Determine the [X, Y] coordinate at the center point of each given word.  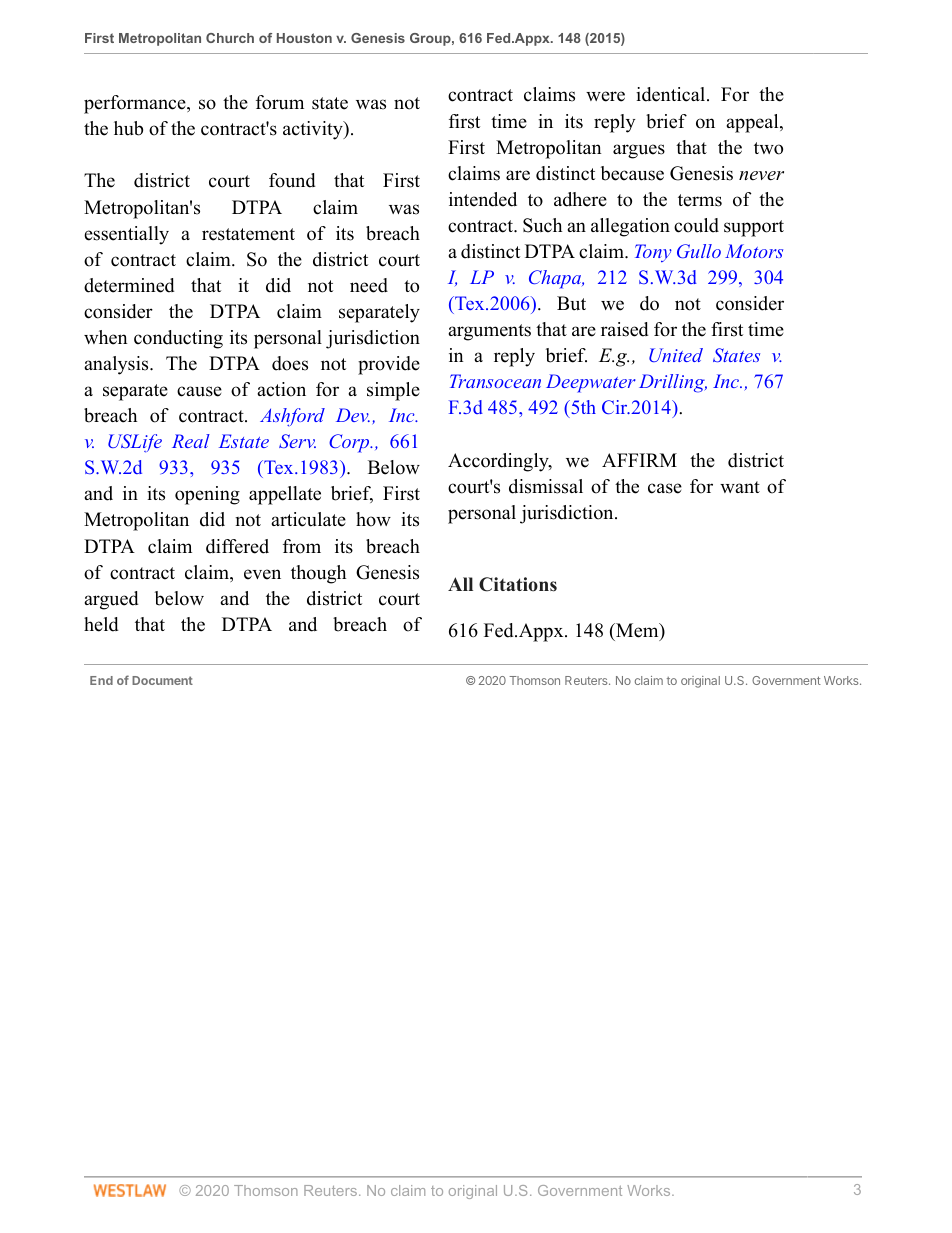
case [665, 488]
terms [700, 200]
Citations [518, 584]
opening [207, 495]
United [676, 355]
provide [389, 365]
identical [672, 94]
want [740, 487]
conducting [178, 339]
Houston [304, 38]
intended [483, 199]
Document [162, 680]
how [373, 519]
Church [230, 38]
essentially [126, 235]
